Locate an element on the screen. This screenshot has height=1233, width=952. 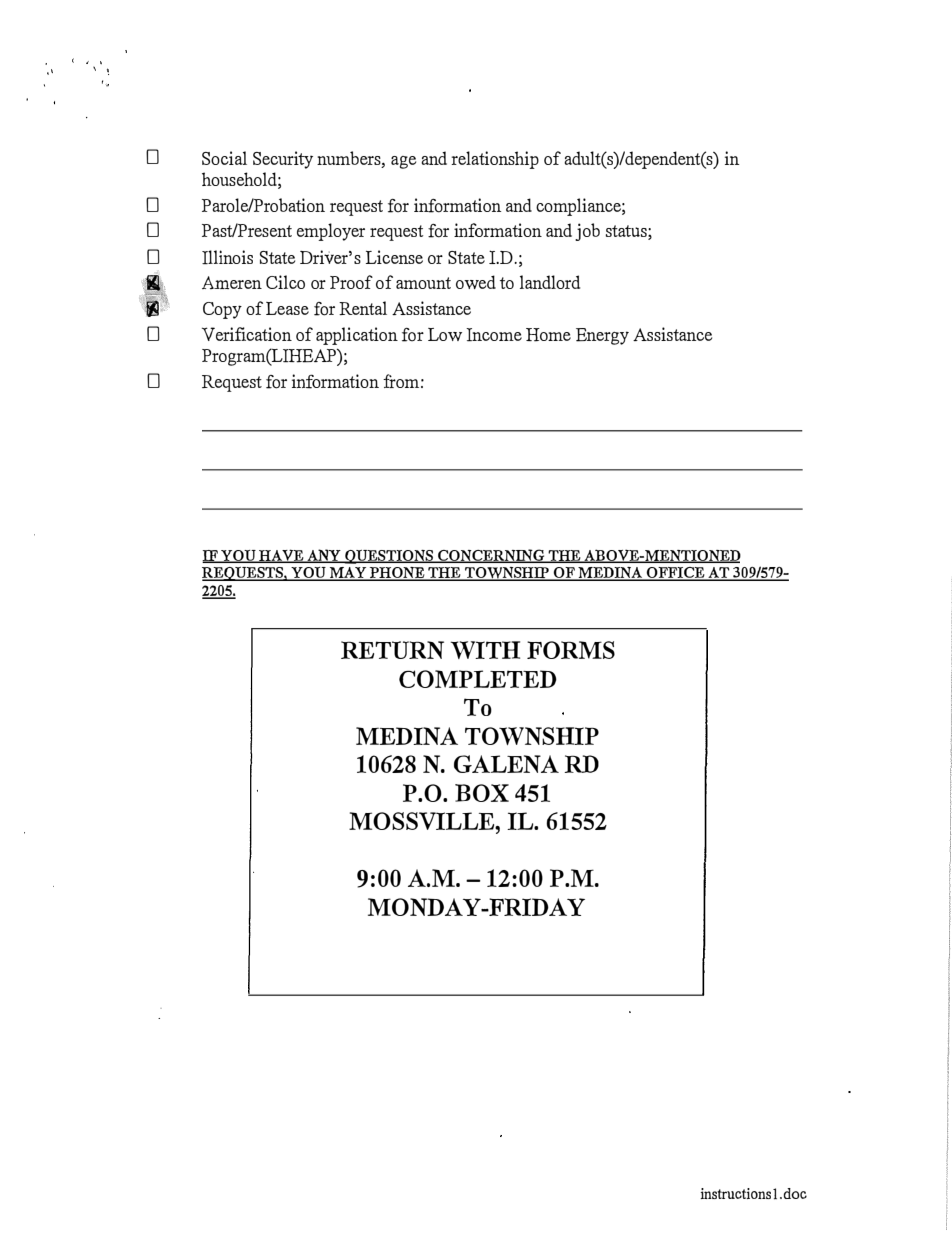
COMPLETED is located at coordinates (478, 679).
